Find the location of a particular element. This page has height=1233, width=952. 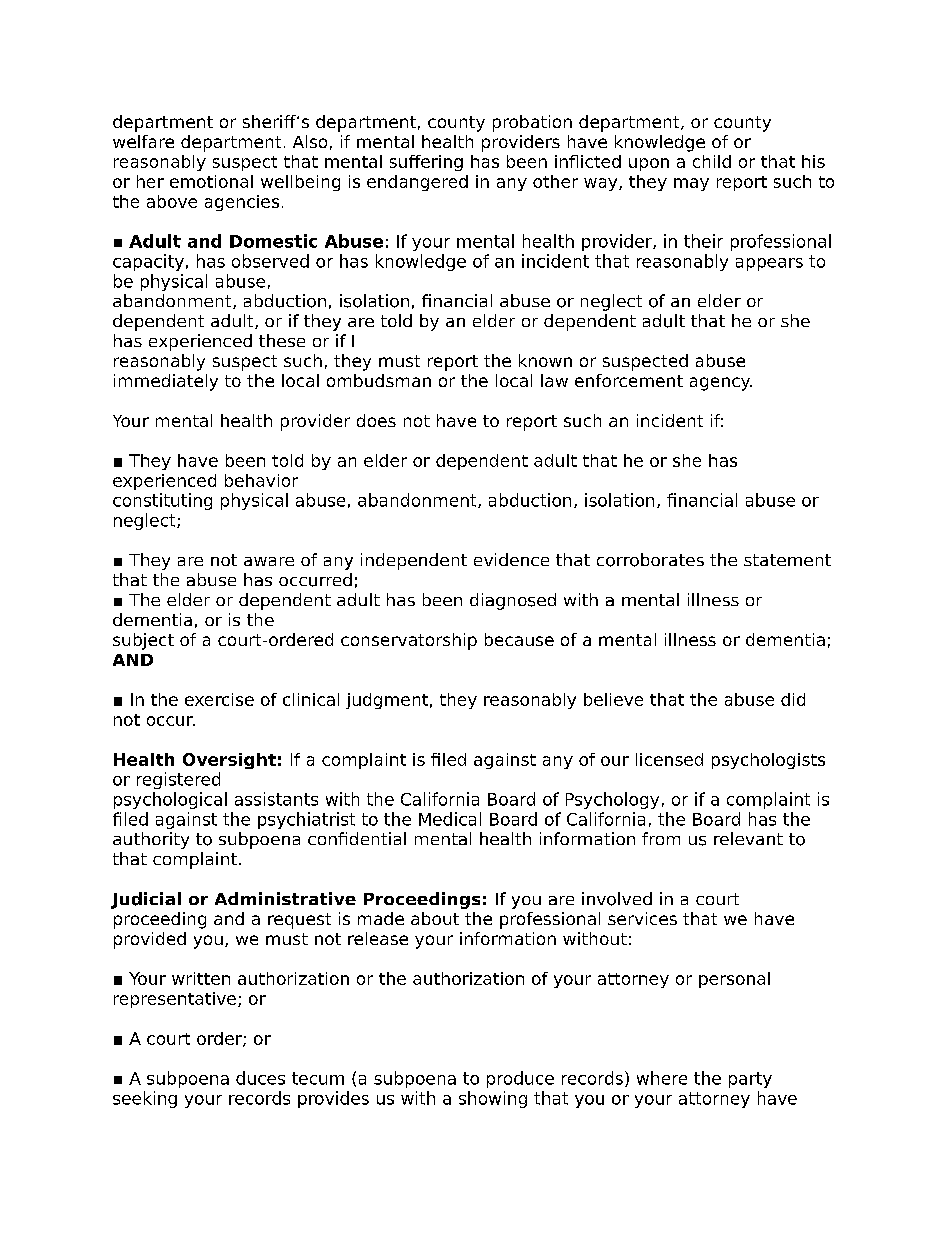

aware is located at coordinates (269, 561).
